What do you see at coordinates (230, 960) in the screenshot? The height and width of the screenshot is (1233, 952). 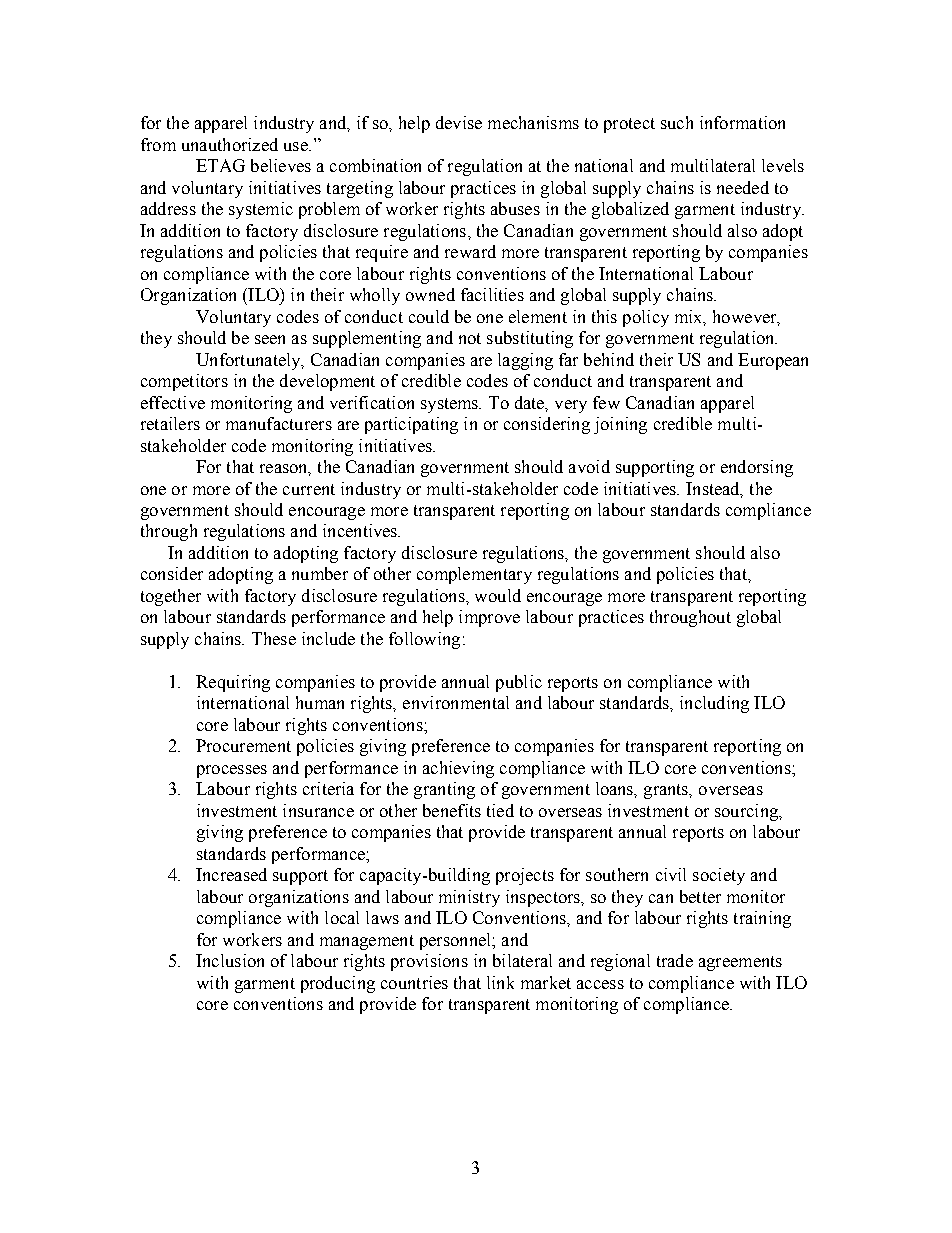 I see `Inclusion` at bounding box center [230, 960].
